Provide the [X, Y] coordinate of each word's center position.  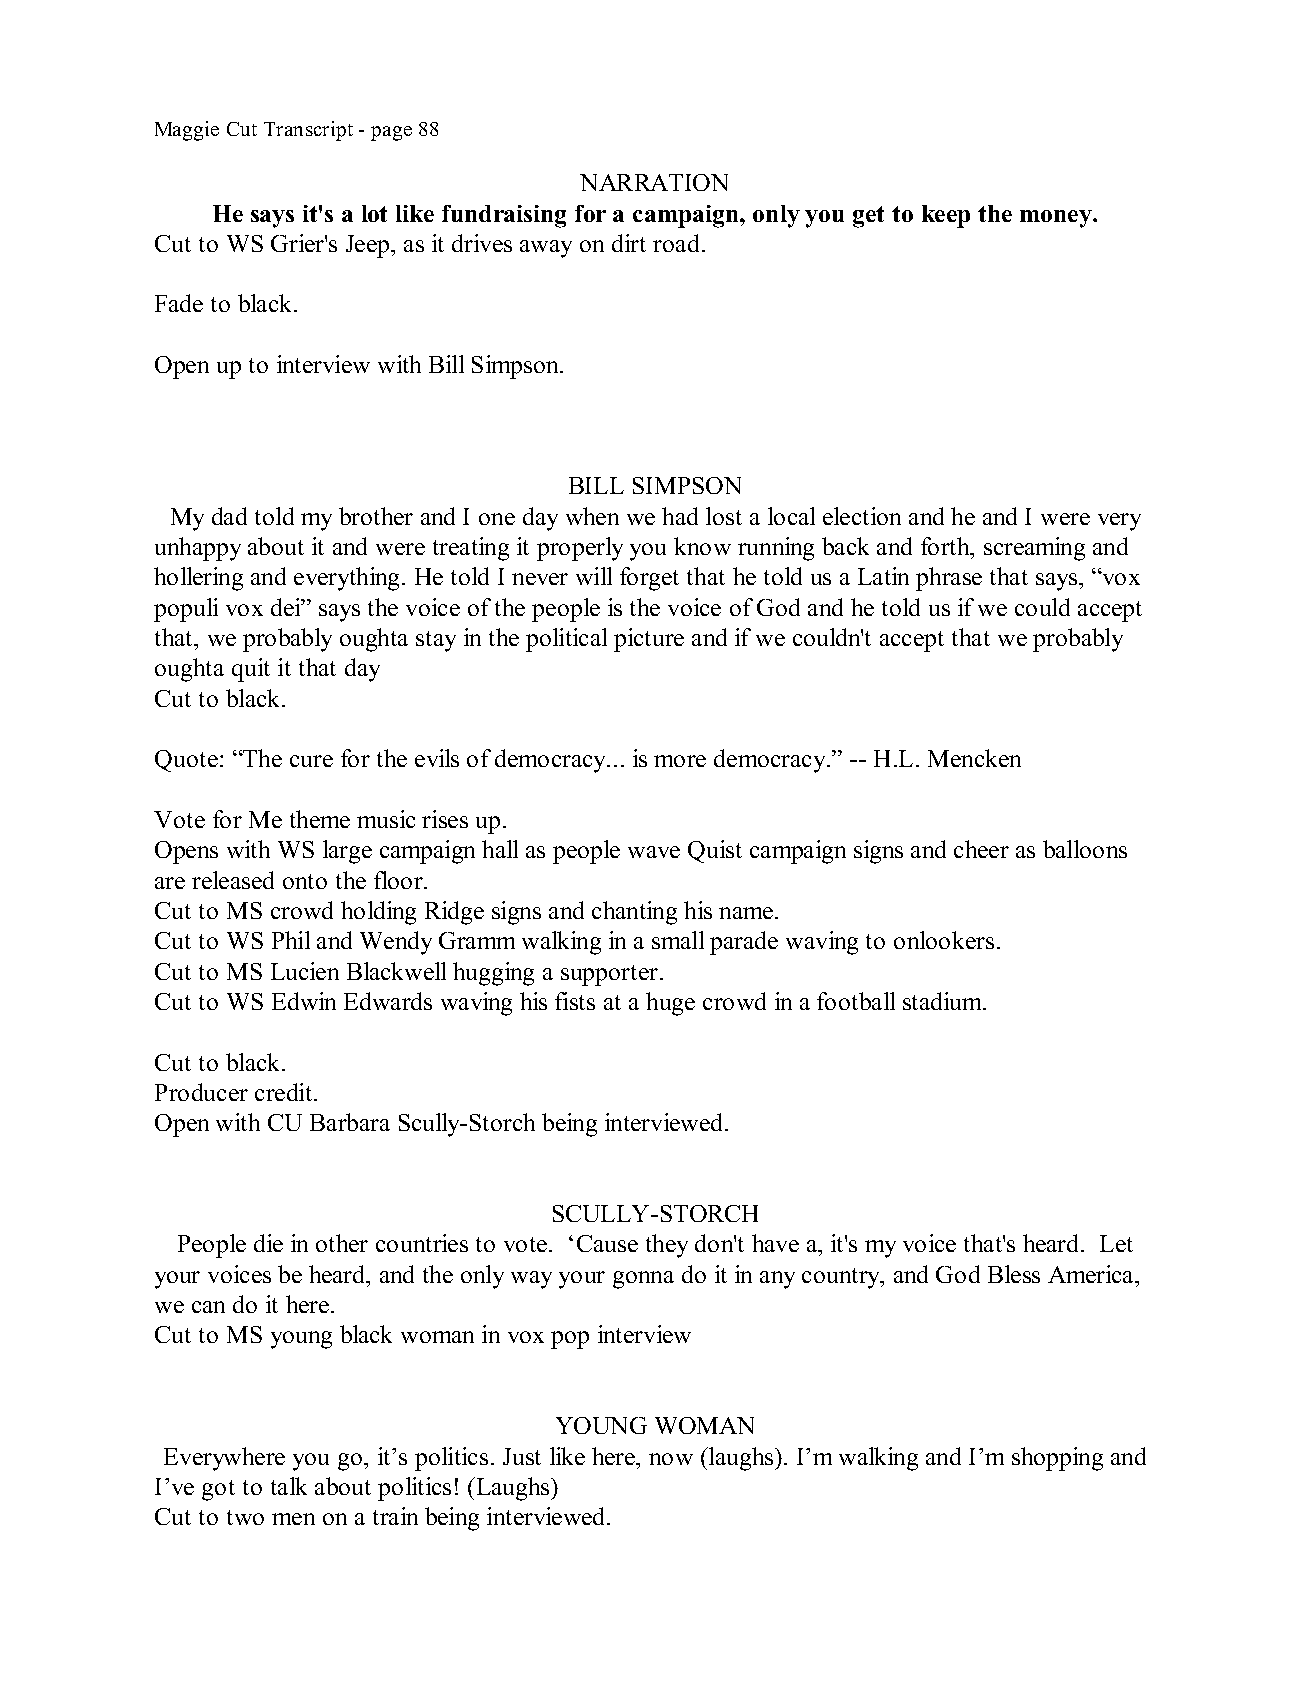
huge [670, 1004]
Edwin [304, 1001]
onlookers [944, 940]
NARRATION [654, 182]
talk [289, 1486]
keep [946, 216]
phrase [949, 579]
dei [287, 607]
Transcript [308, 131]
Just [522, 1456]
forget [649, 579]
